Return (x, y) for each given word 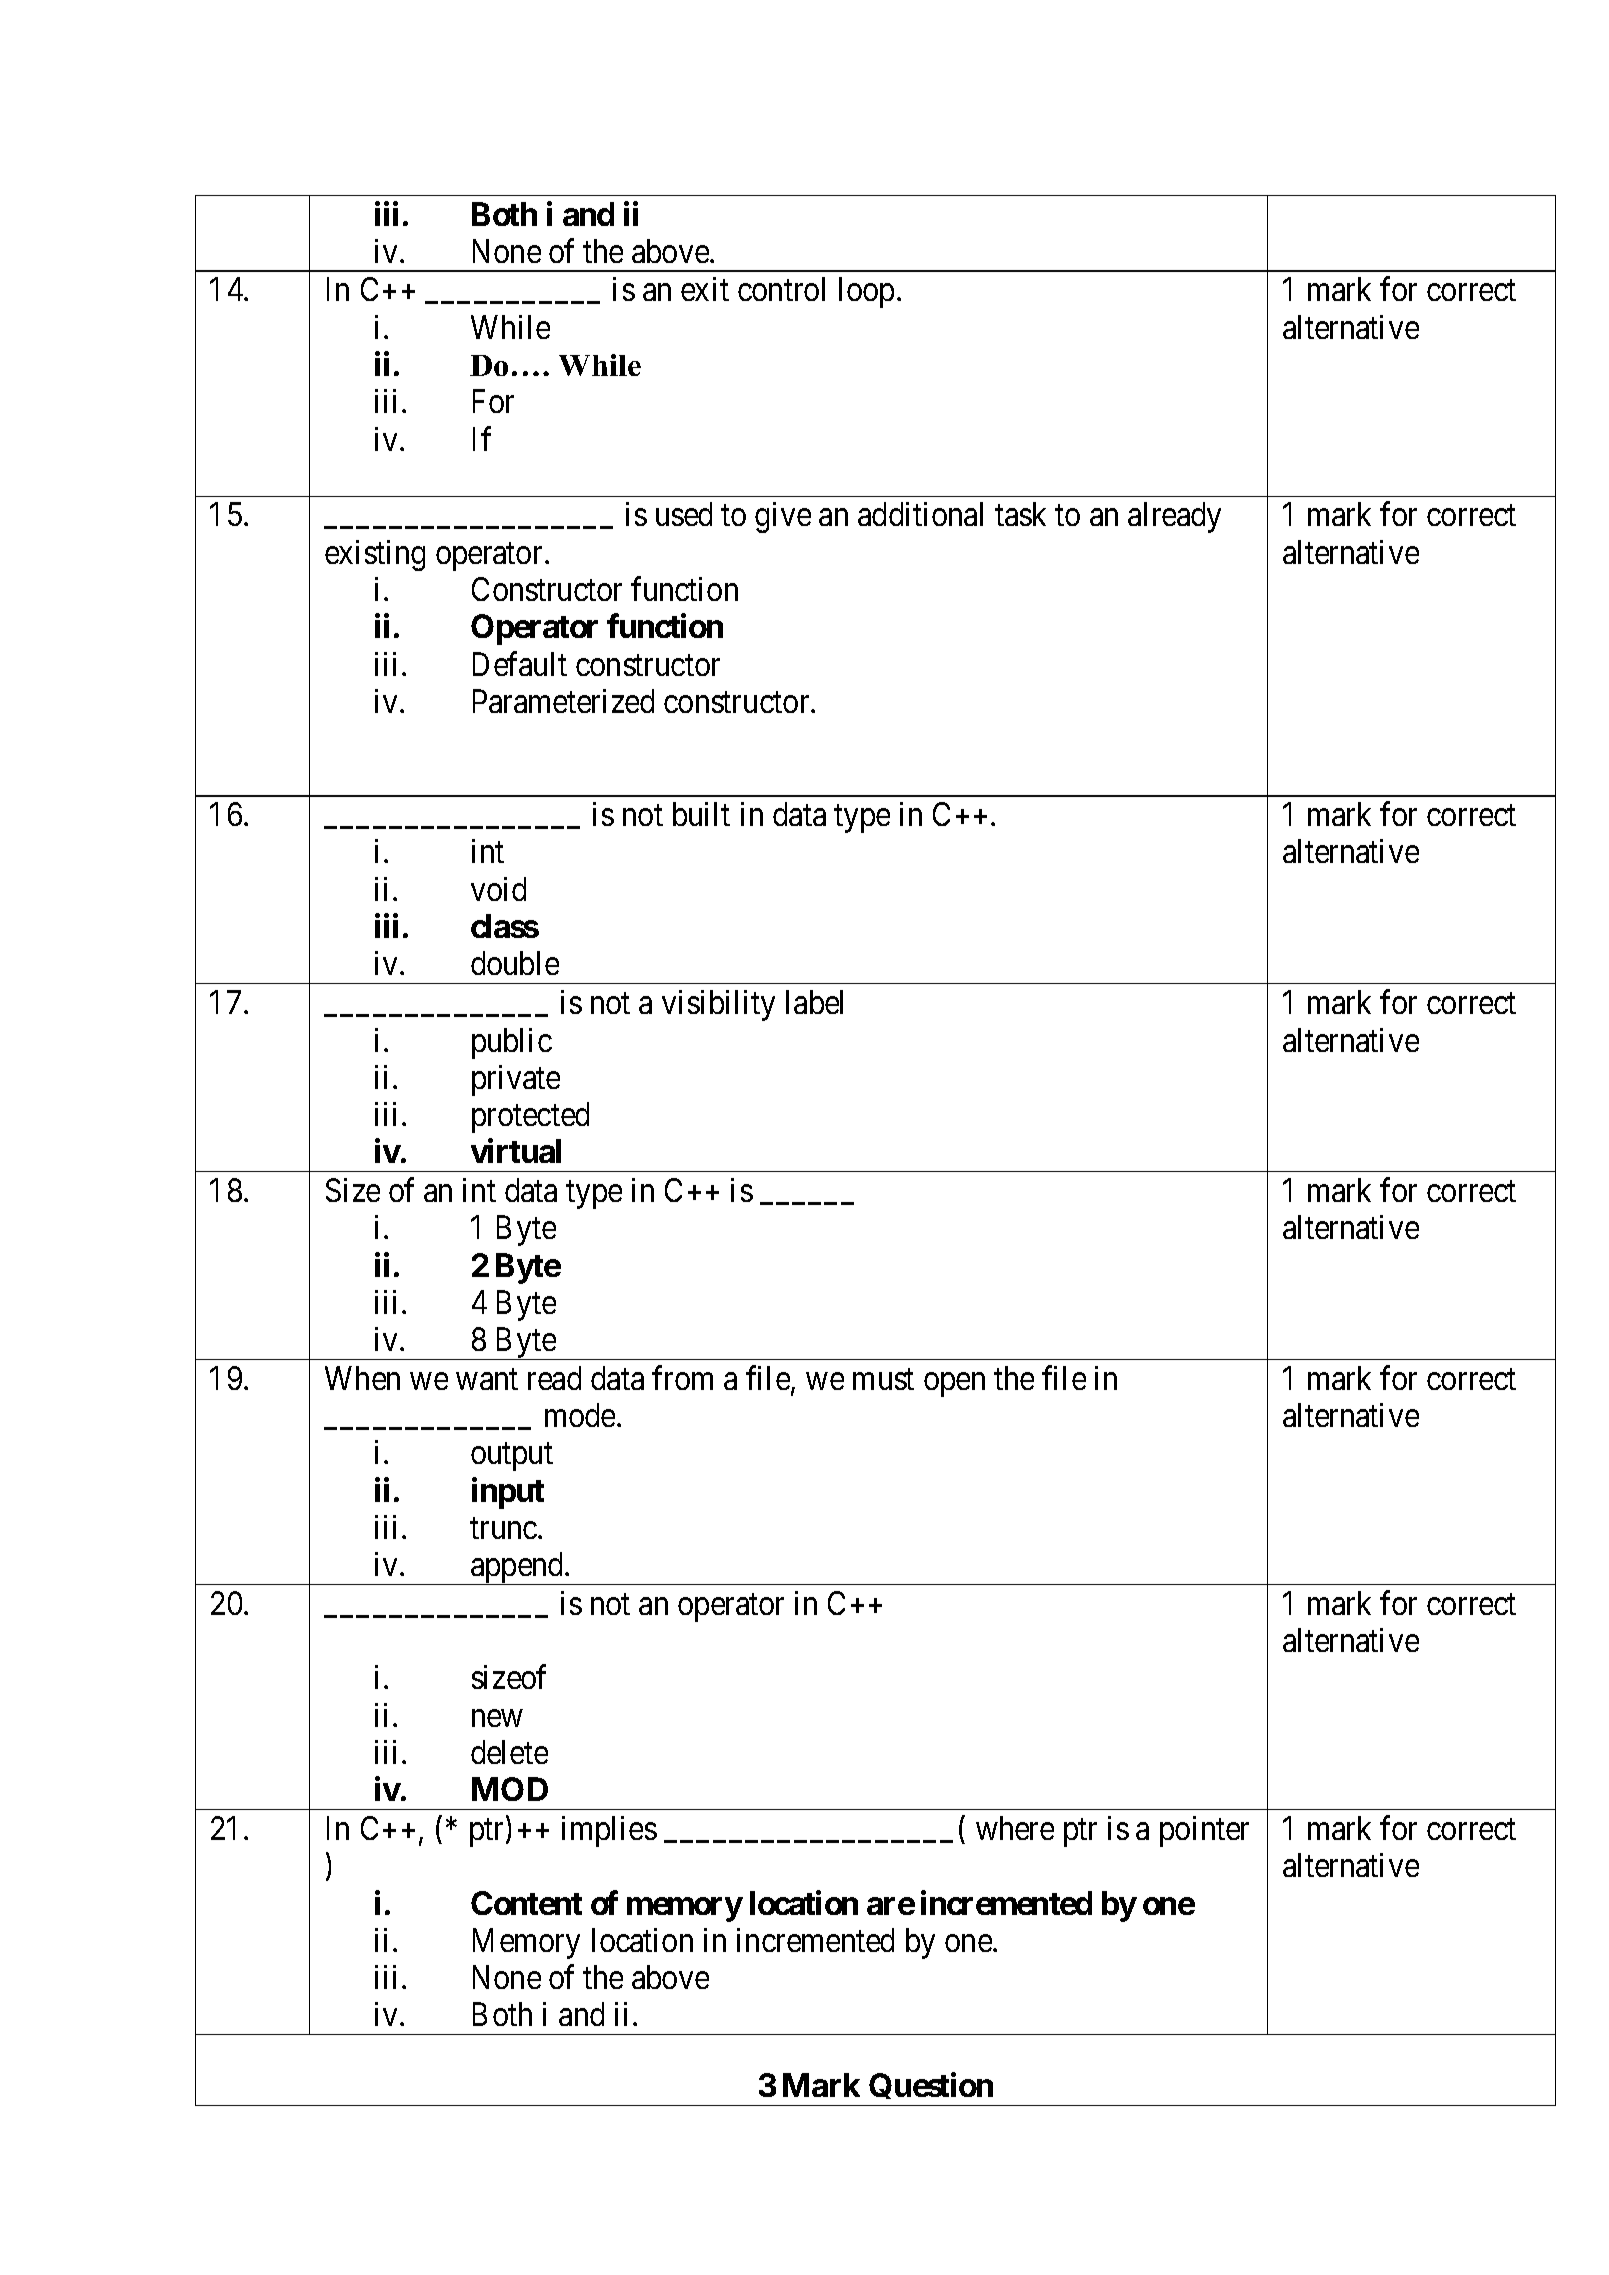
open (954, 1385)
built (701, 814)
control (781, 289)
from (682, 1378)
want (487, 1379)
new (497, 1718)
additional (920, 514)
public (512, 1043)
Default (520, 664)
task (1020, 514)
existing (375, 555)
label (814, 1002)
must (883, 1379)
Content (526, 1903)
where (1015, 1828)
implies (609, 1831)
